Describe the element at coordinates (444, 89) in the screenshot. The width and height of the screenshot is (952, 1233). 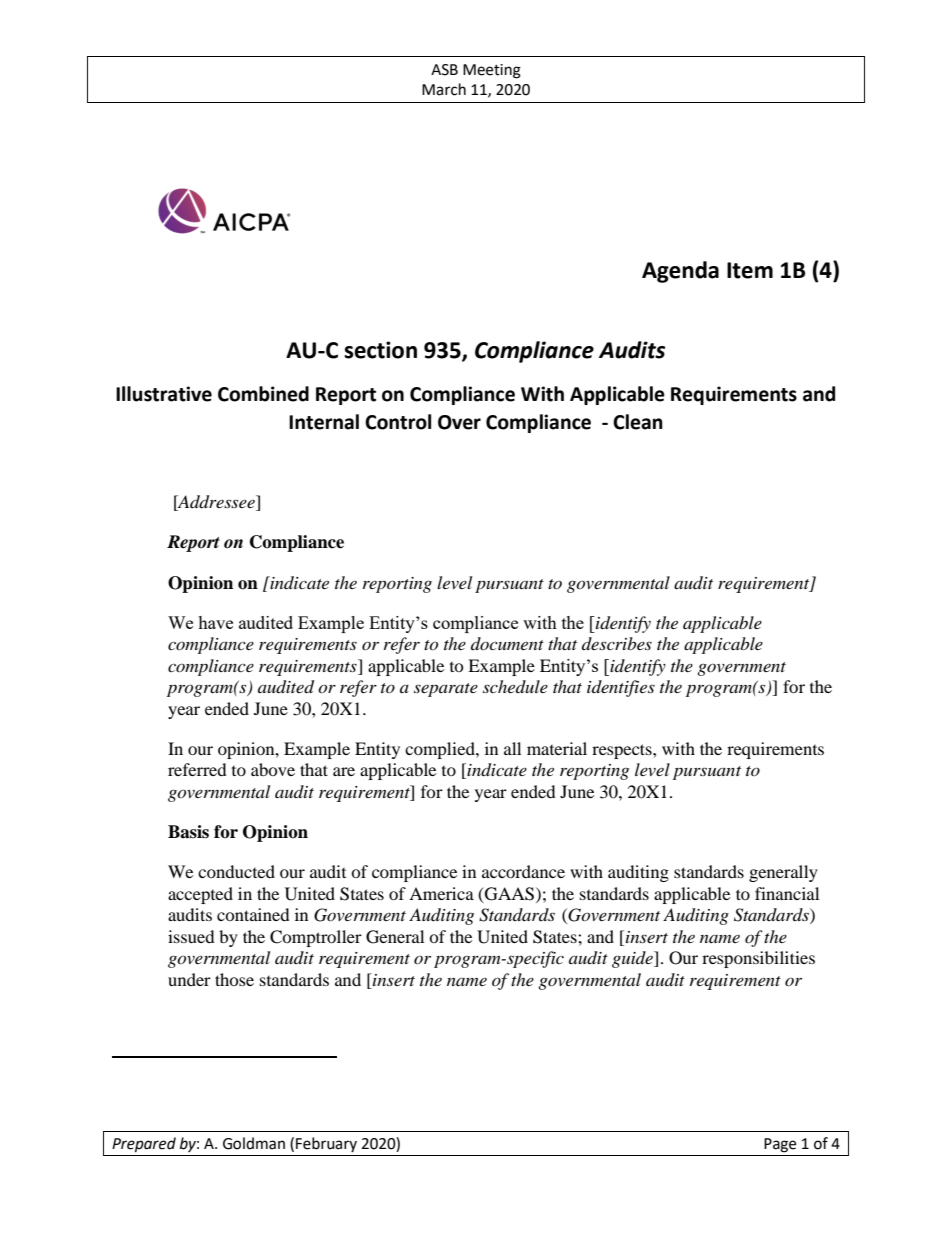
I see `March` at that location.
